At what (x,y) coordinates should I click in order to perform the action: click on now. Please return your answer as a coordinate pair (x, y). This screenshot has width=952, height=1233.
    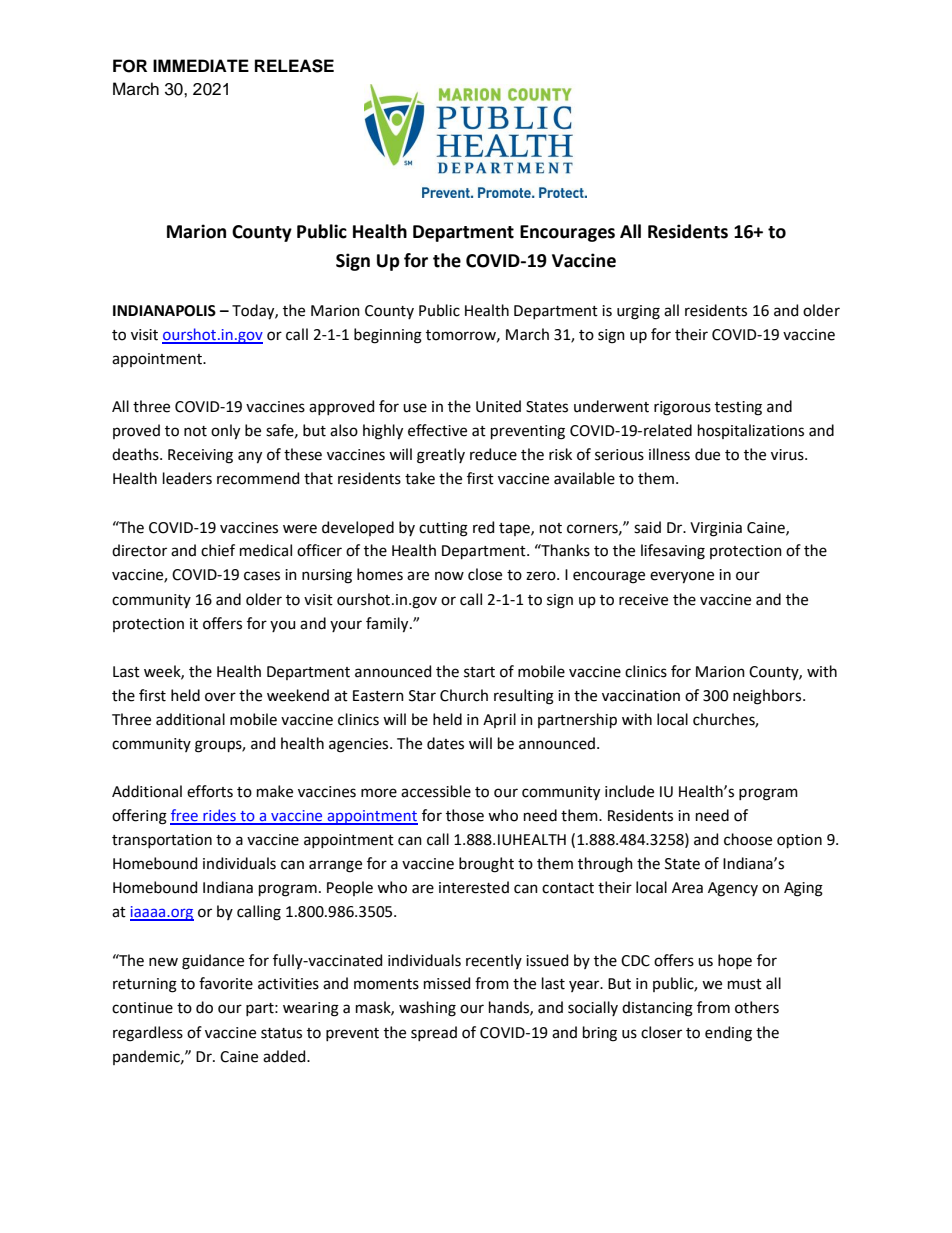
    Looking at the image, I should click on (449, 576).
